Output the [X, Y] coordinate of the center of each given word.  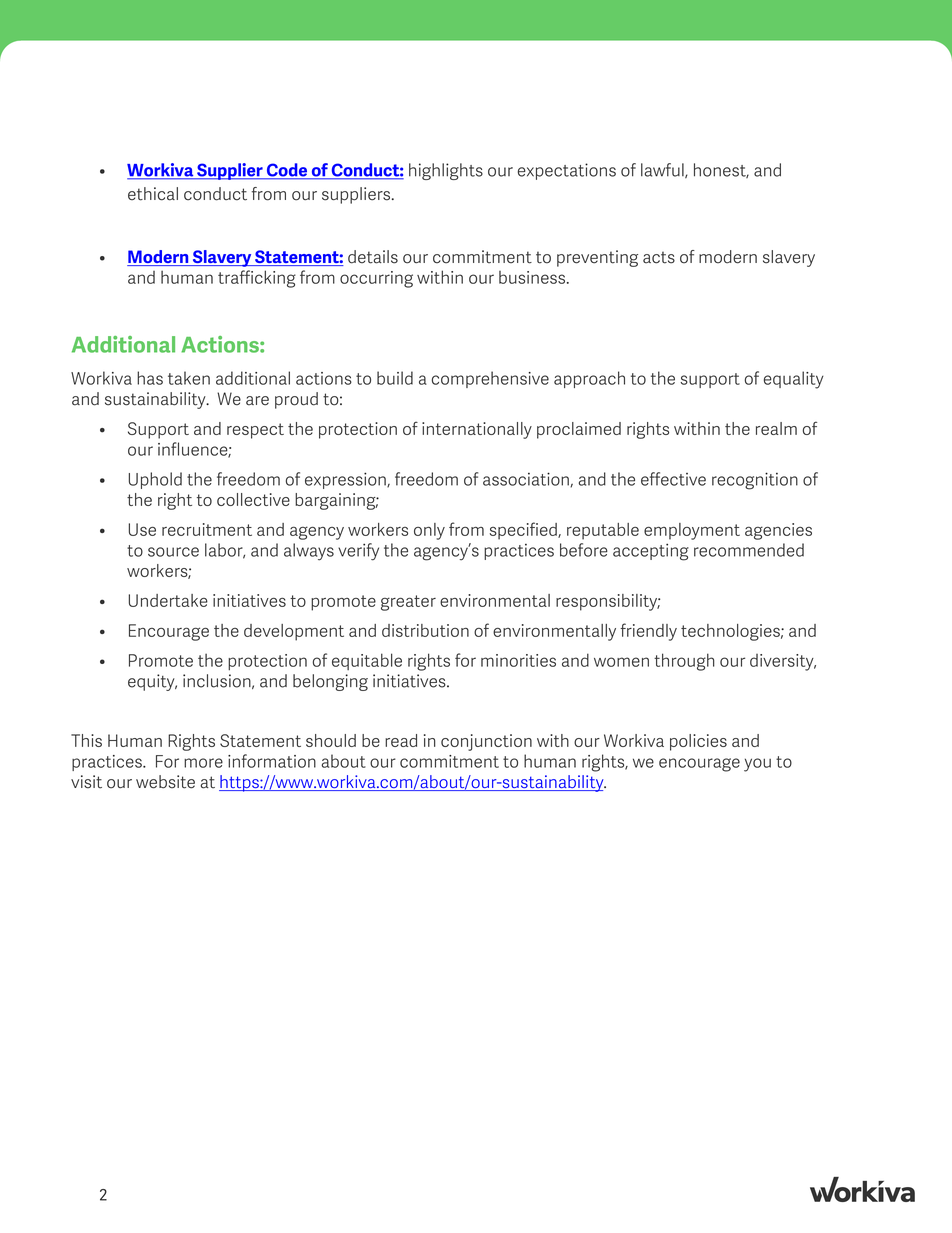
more [203, 763]
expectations [567, 171]
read [401, 740]
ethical [153, 194]
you [757, 765]
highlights [446, 171]
